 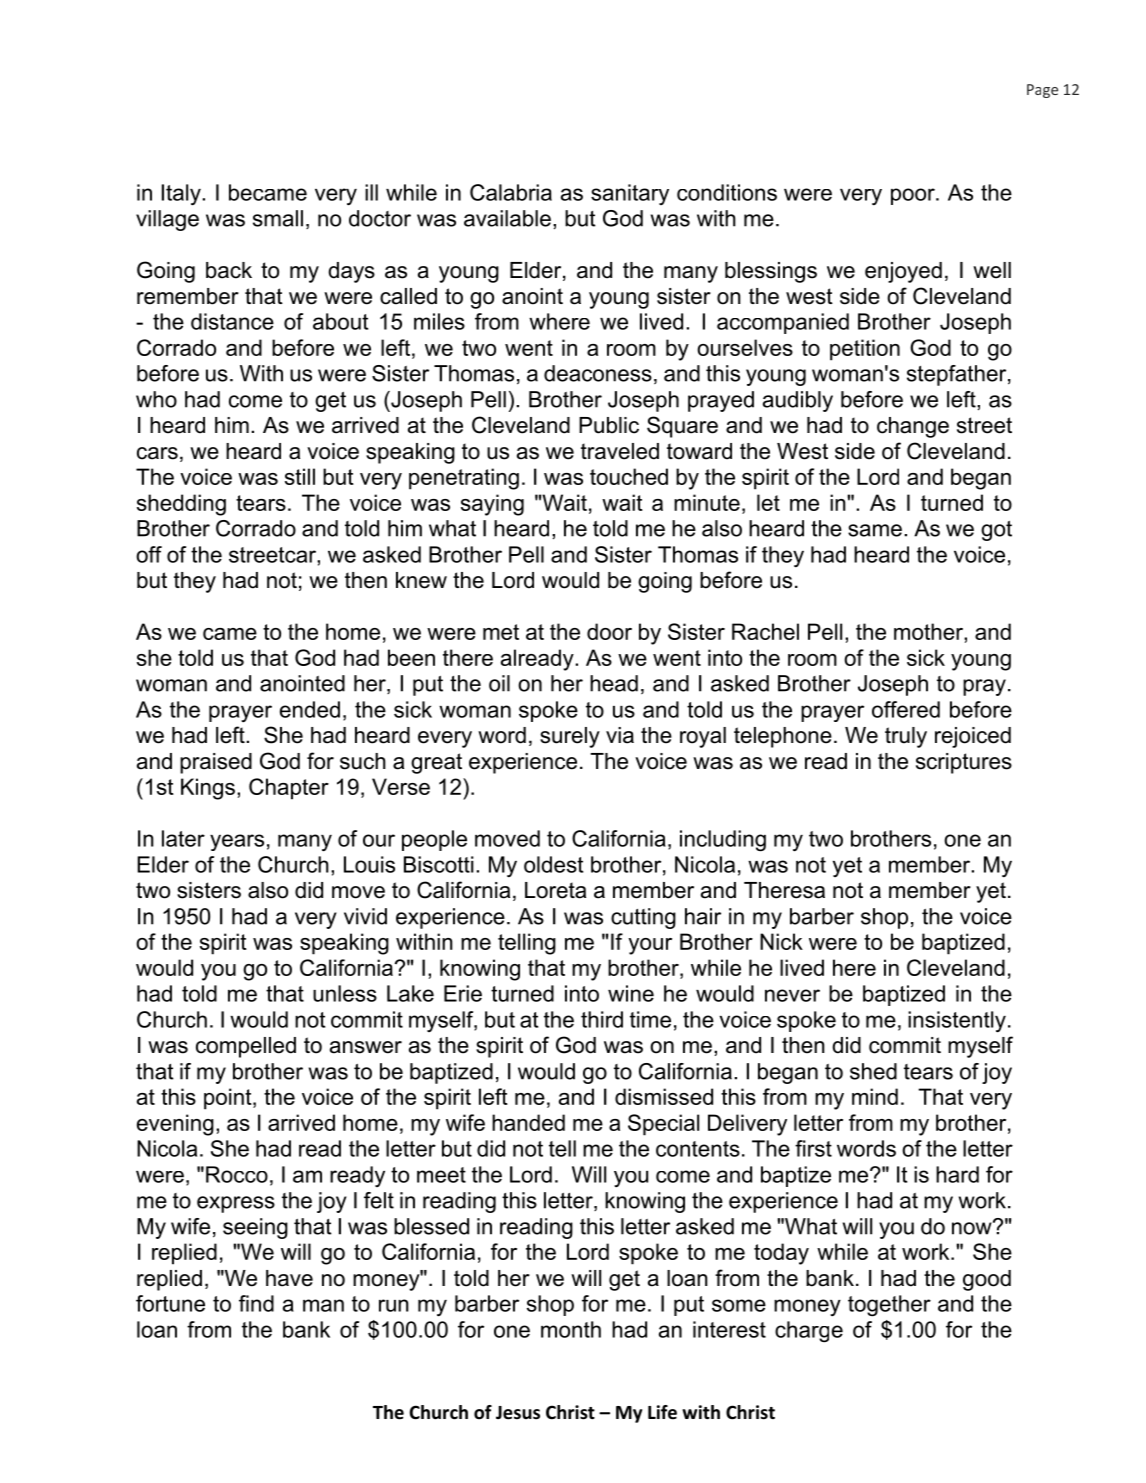 What do you see at coordinates (630, 194) in the screenshot?
I see `sanitary` at bounding box center [630, 194].
